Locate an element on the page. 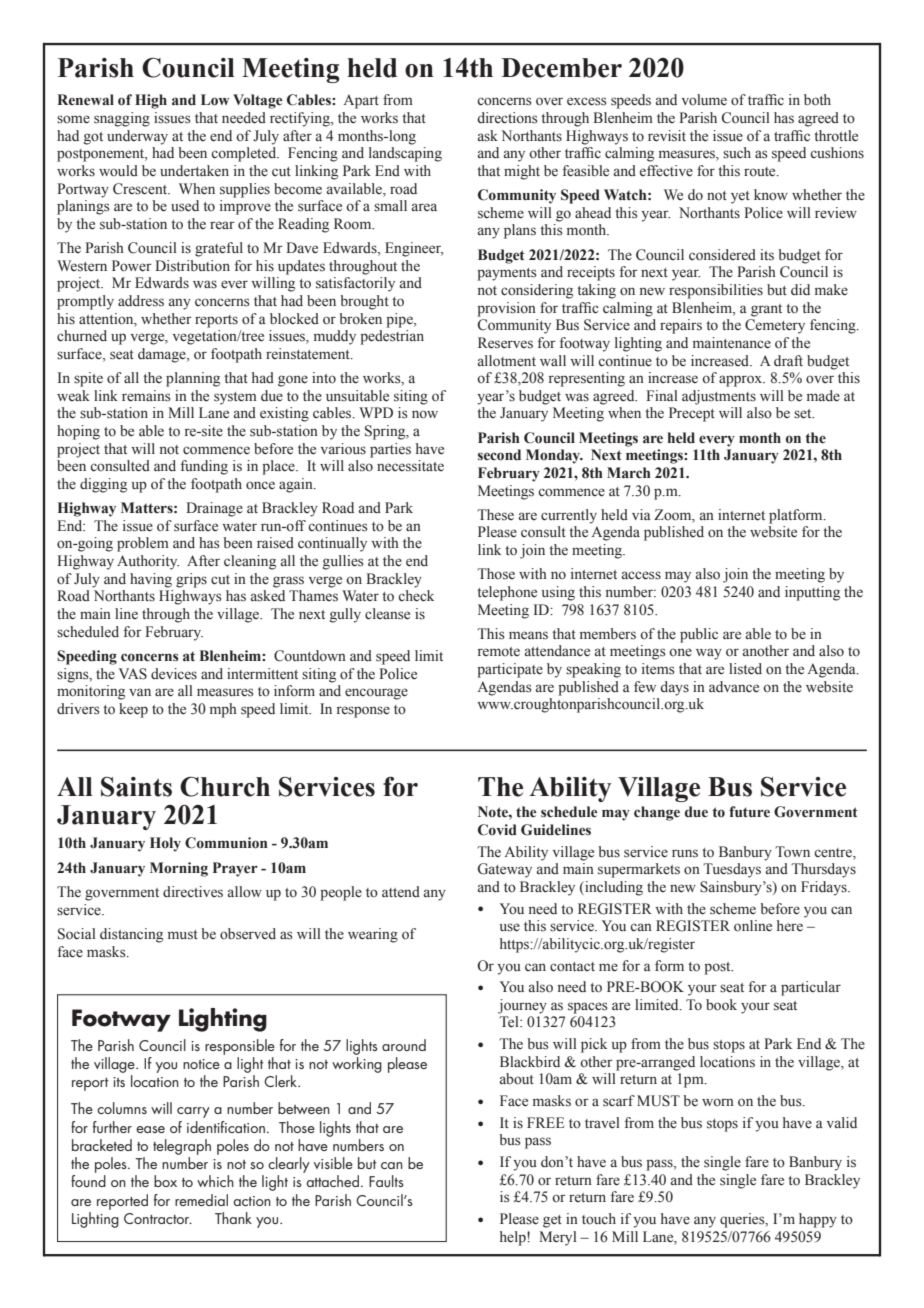  Contractor is located at coordinates (158, 1218).
